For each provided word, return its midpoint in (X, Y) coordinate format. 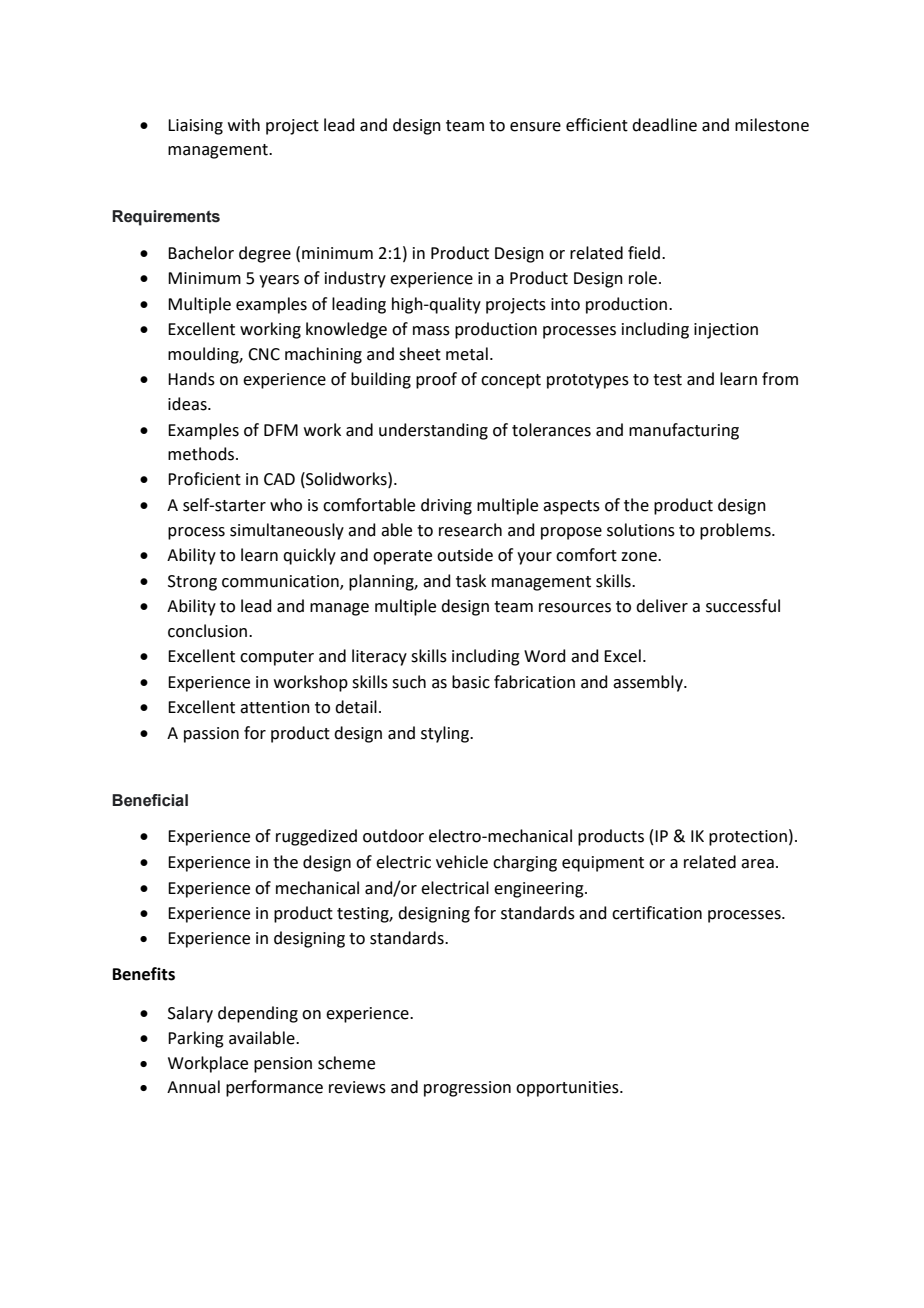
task (471, 581)
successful (743, 606)
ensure (535, 127)
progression (467, 1089)
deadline (664, 125)
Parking (196, 1039)
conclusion (207, 631)
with (244, 125)
